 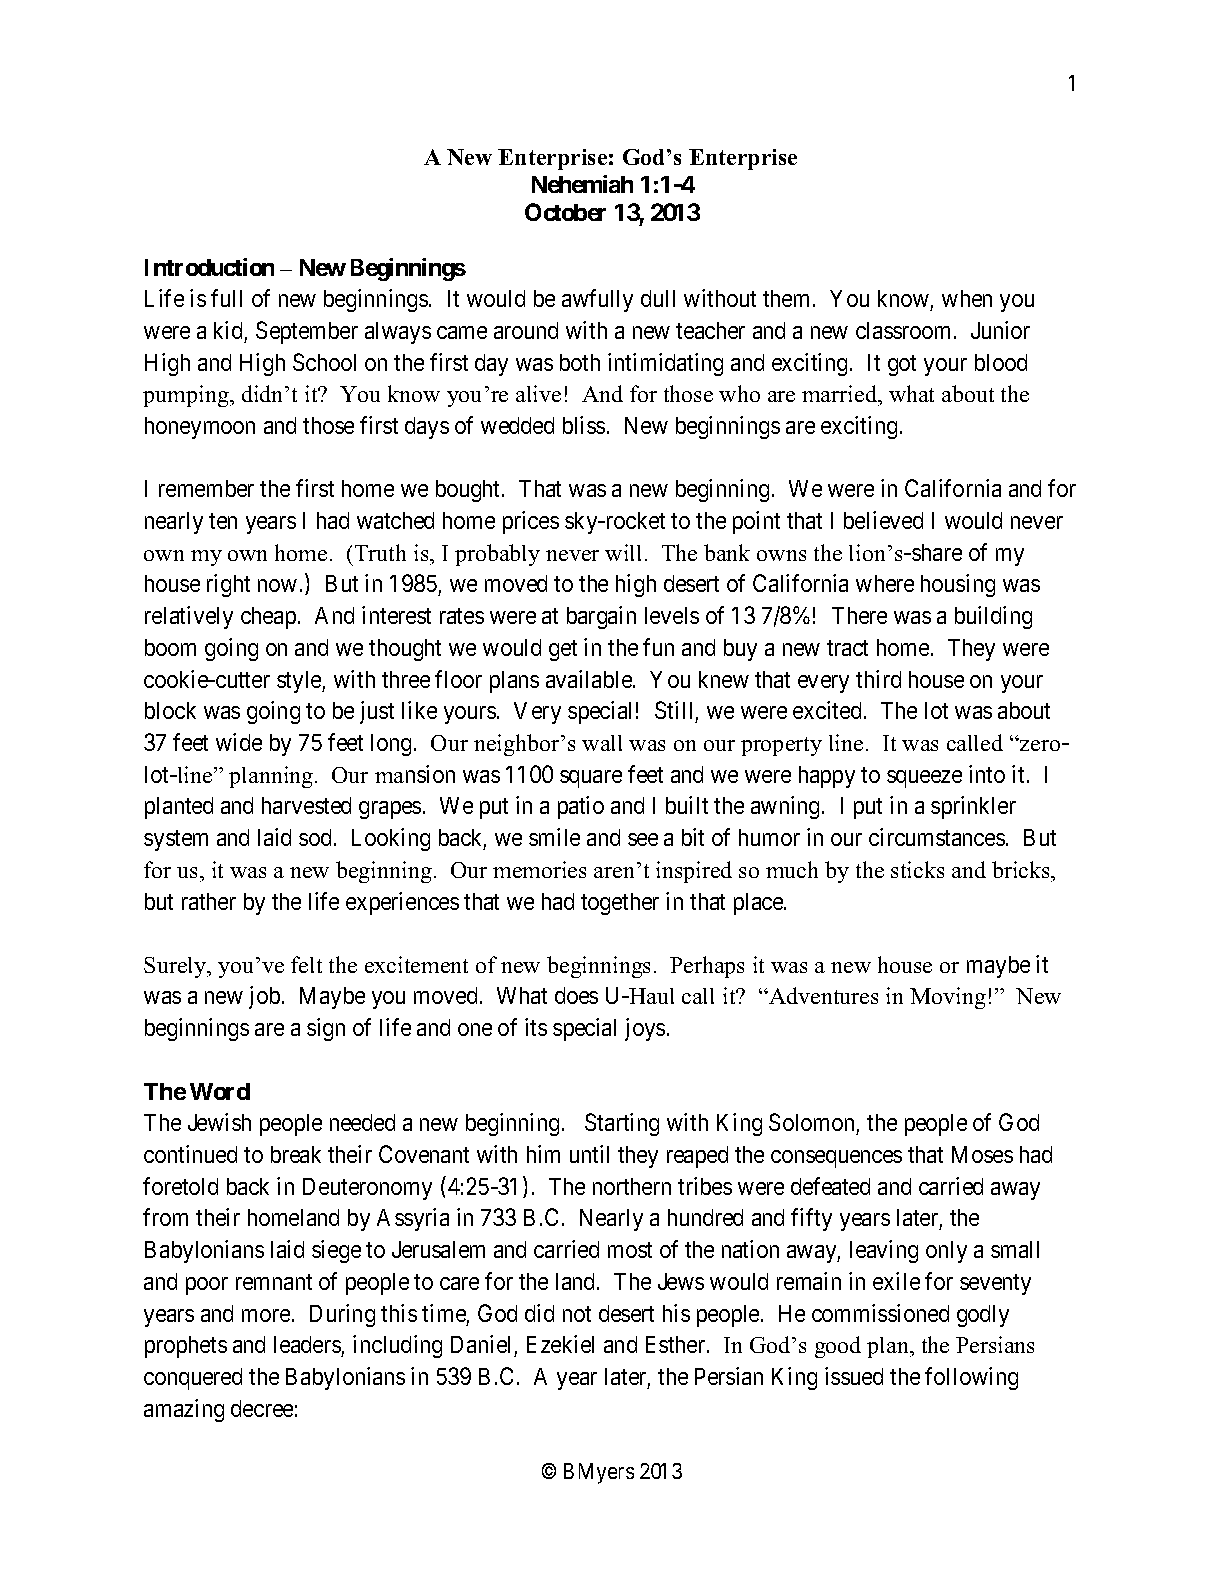 I want to click on honeymoon, so click(x=200, y=428).
